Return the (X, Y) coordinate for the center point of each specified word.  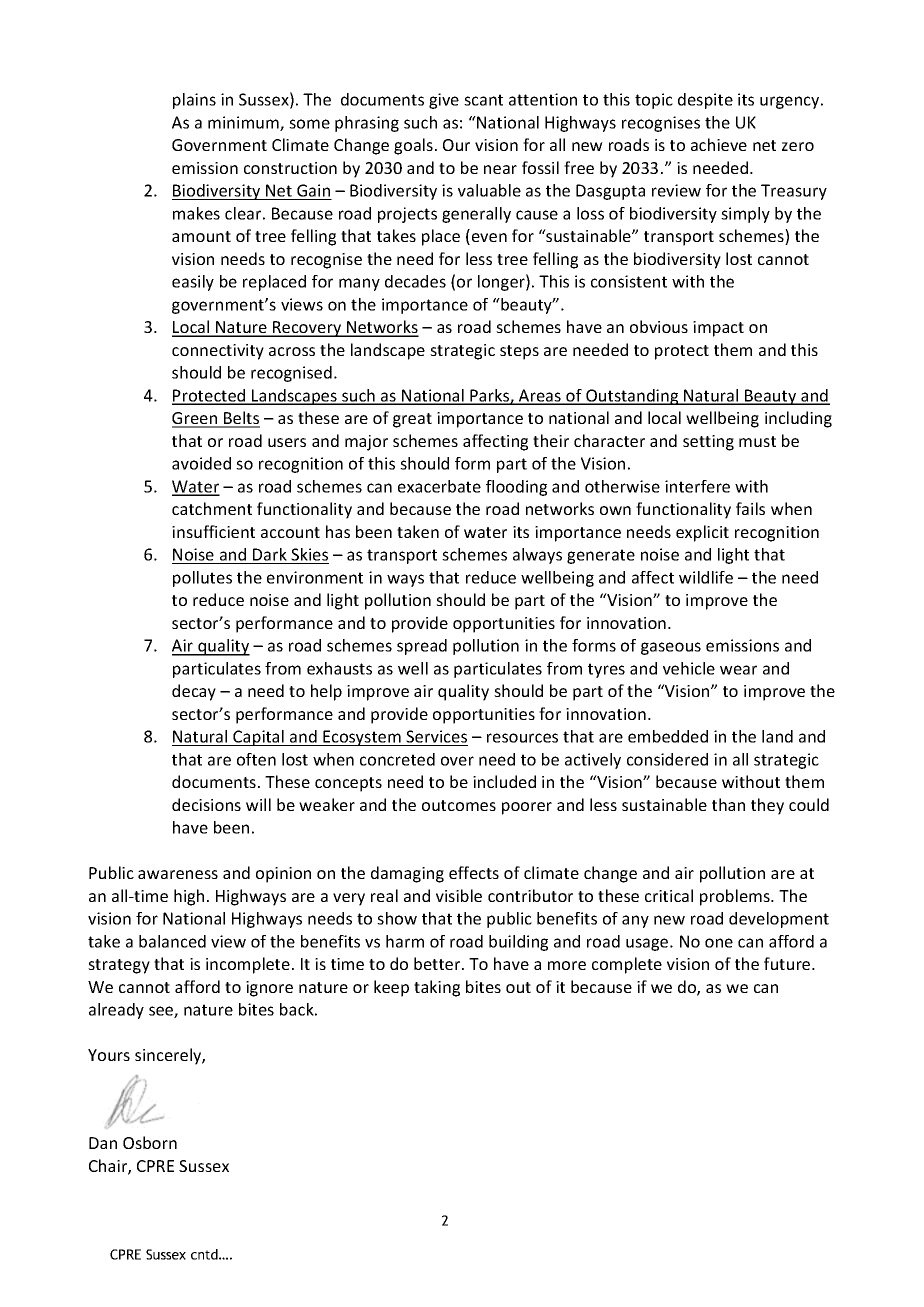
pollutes (202, 579)
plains (194, 101)
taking (437, 988)
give (444, 101)
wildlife (706, 577)
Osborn (150, 1142)
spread (422, 647)
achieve (719, 144)
